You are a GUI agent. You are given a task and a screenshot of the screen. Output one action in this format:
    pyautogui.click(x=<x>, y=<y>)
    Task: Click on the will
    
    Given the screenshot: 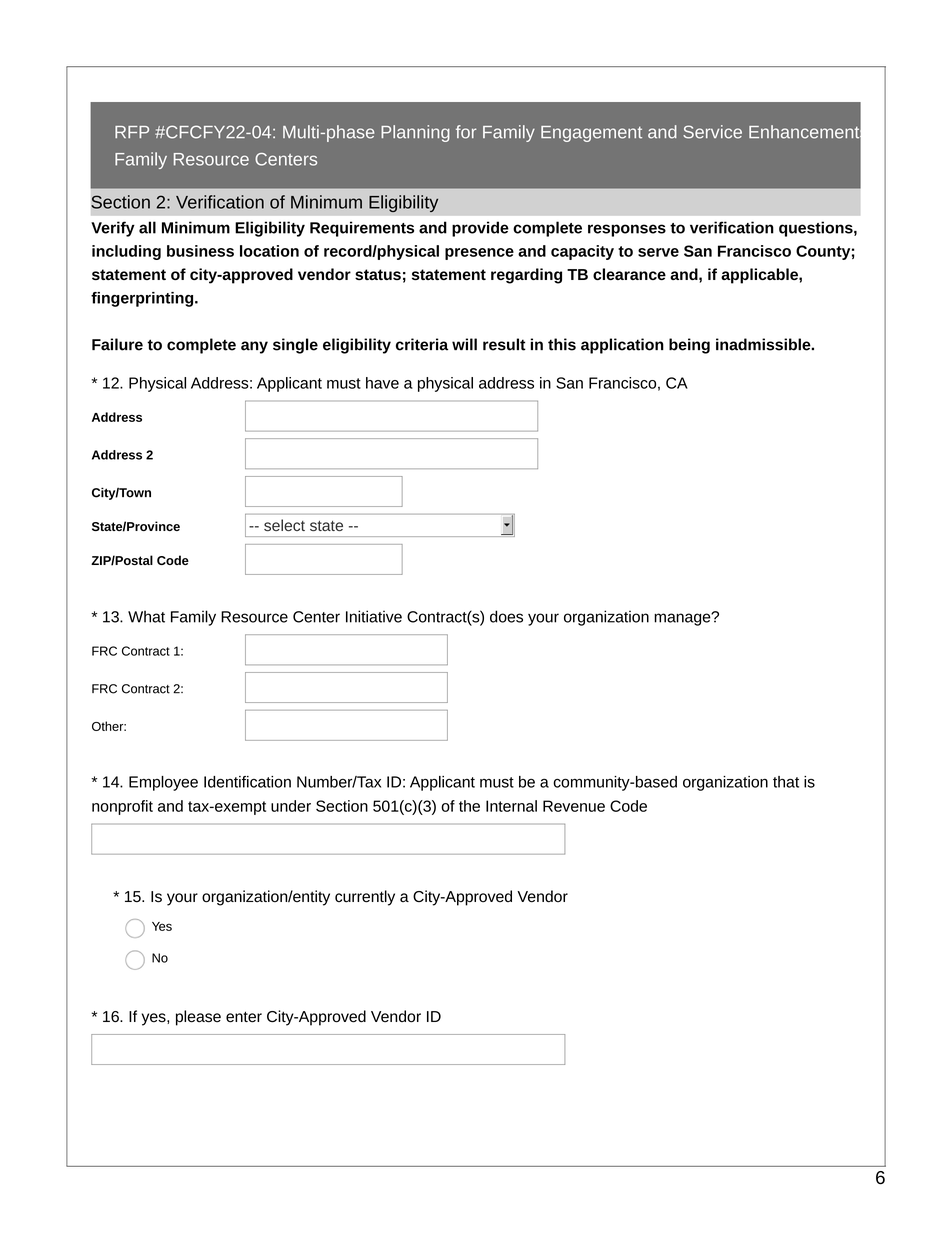 What is the action you would take?
    pyautogui.click(x=464, y=344)
